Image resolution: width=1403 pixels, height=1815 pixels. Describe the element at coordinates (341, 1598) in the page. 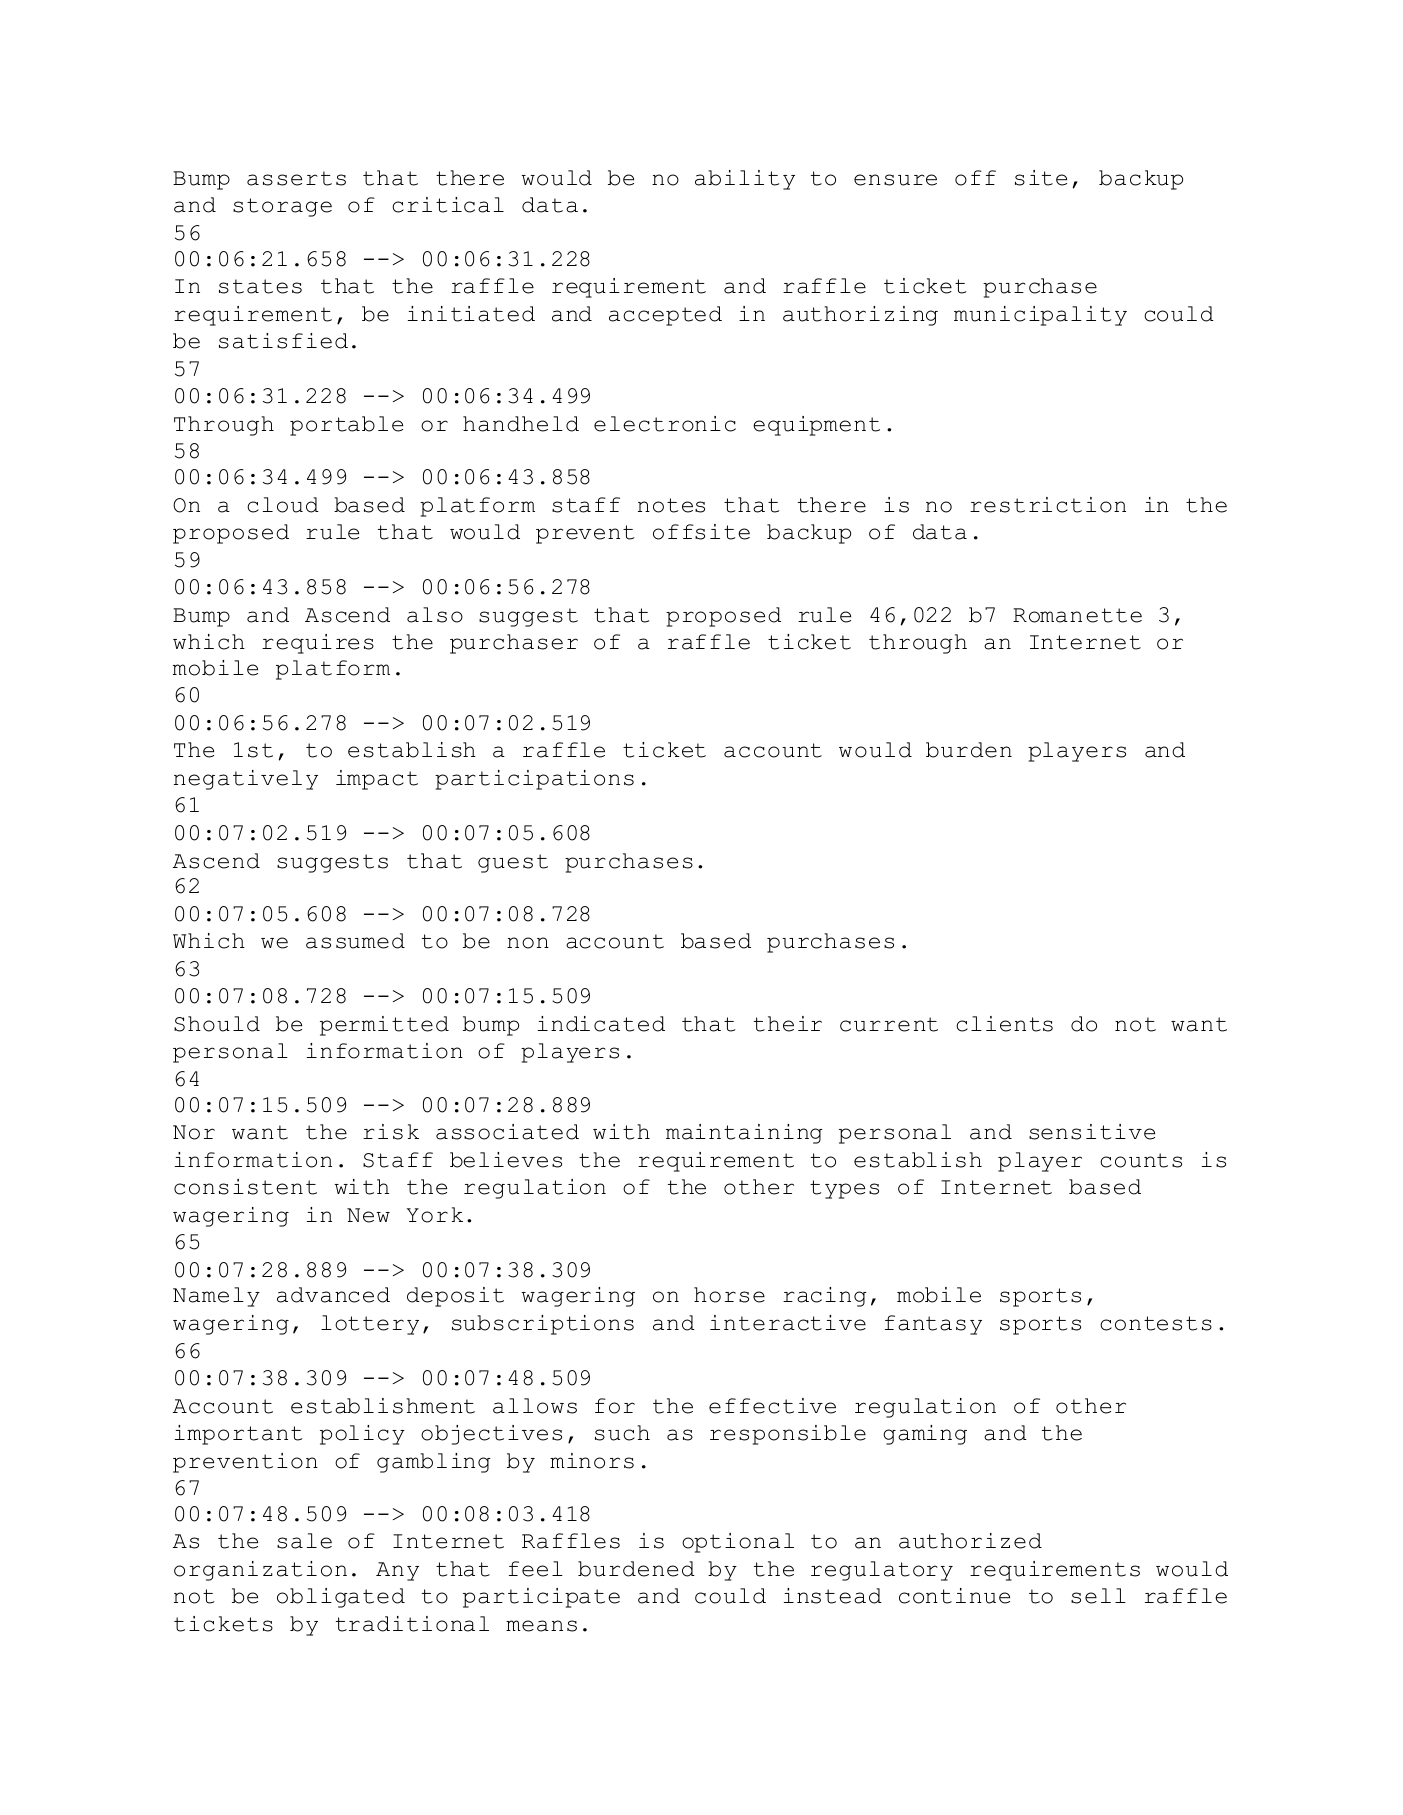

I see `obligated` at that location.
